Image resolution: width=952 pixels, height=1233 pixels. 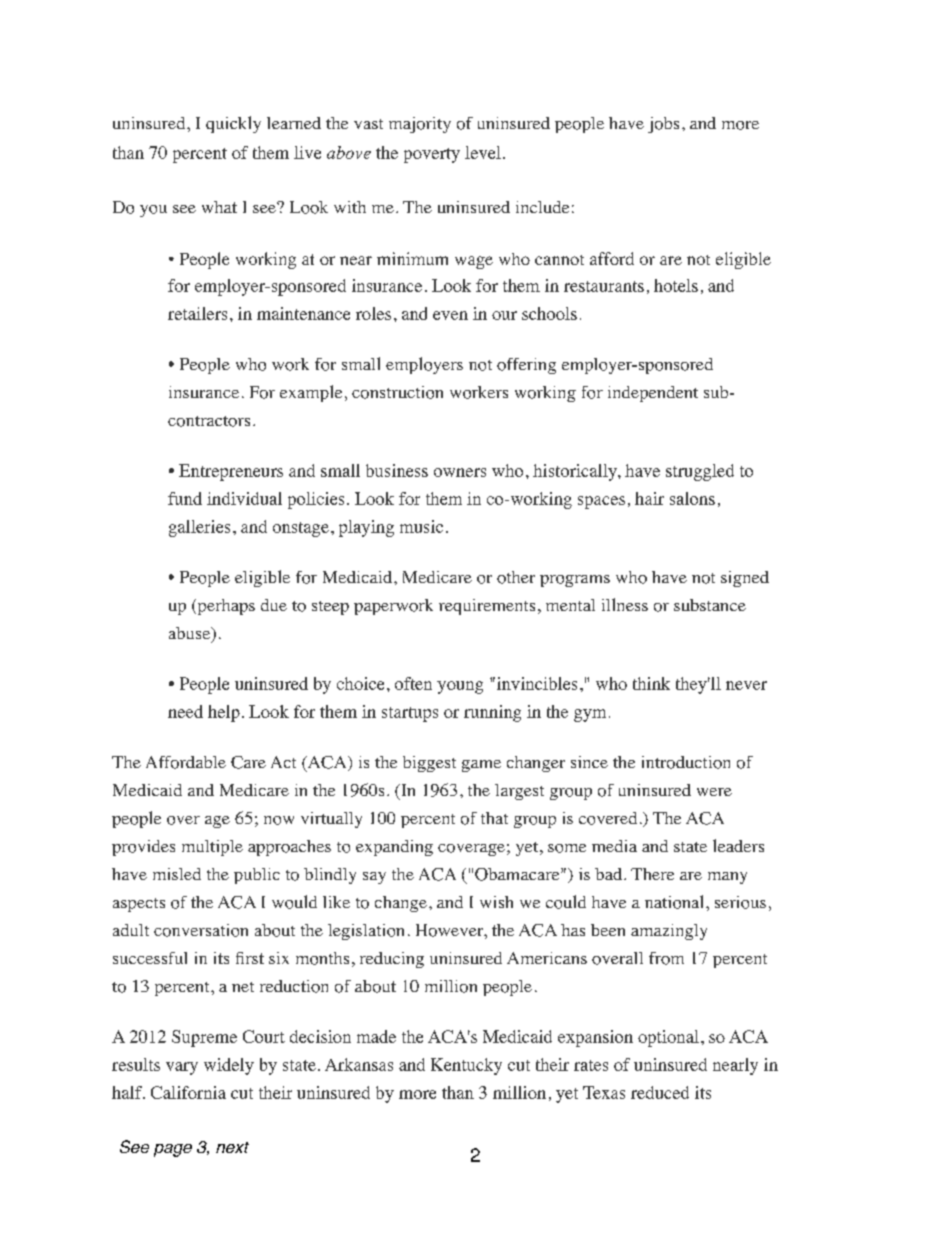 What do you see at coordinates (413, 683) in the document?
I see `often` at bounding box center [413, 683].
